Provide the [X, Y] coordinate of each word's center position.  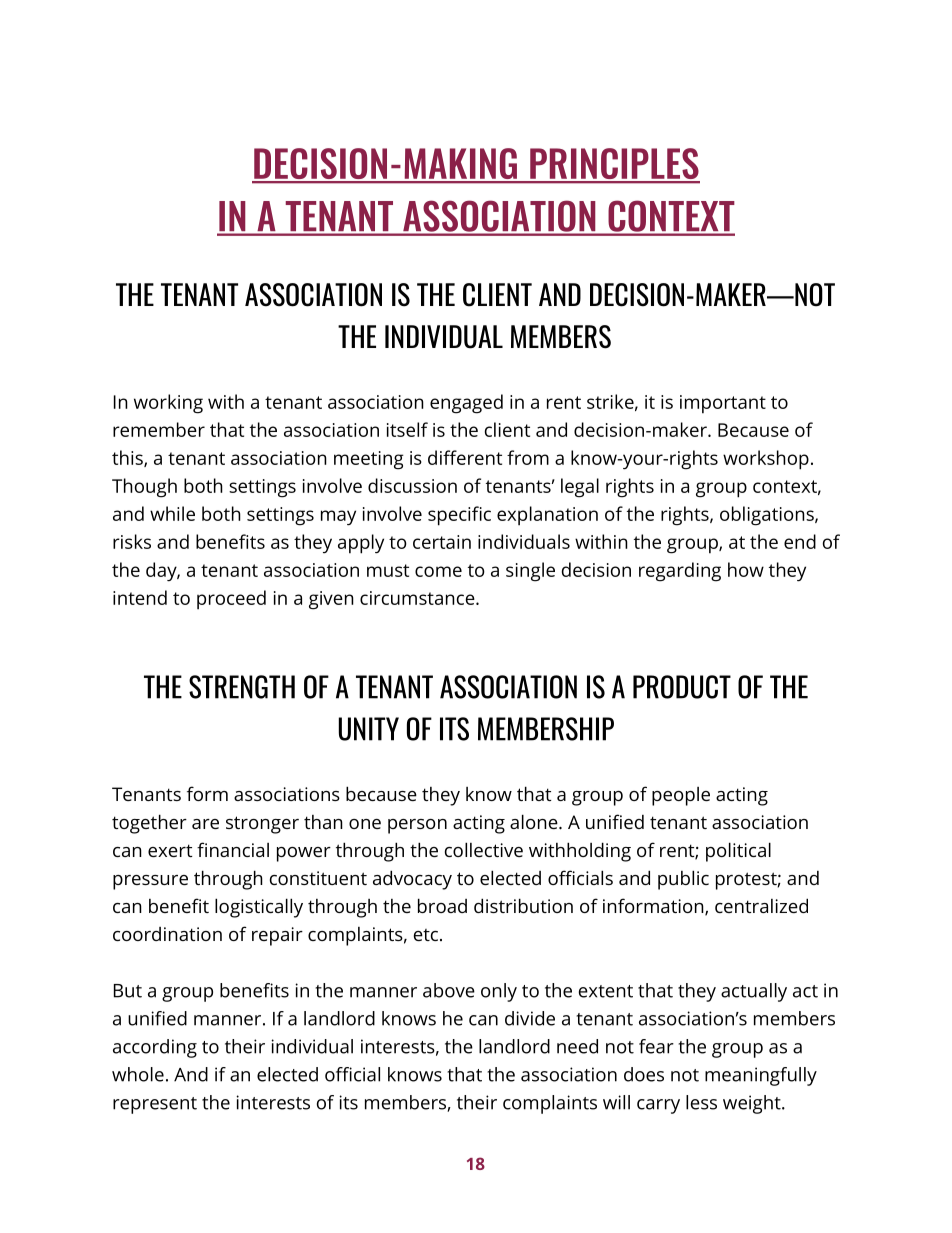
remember [159, 429]
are [205, 824]
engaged [466, 404]
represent [155, 1105]
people [681, 796]
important [723, 404]
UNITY [369, 729]
